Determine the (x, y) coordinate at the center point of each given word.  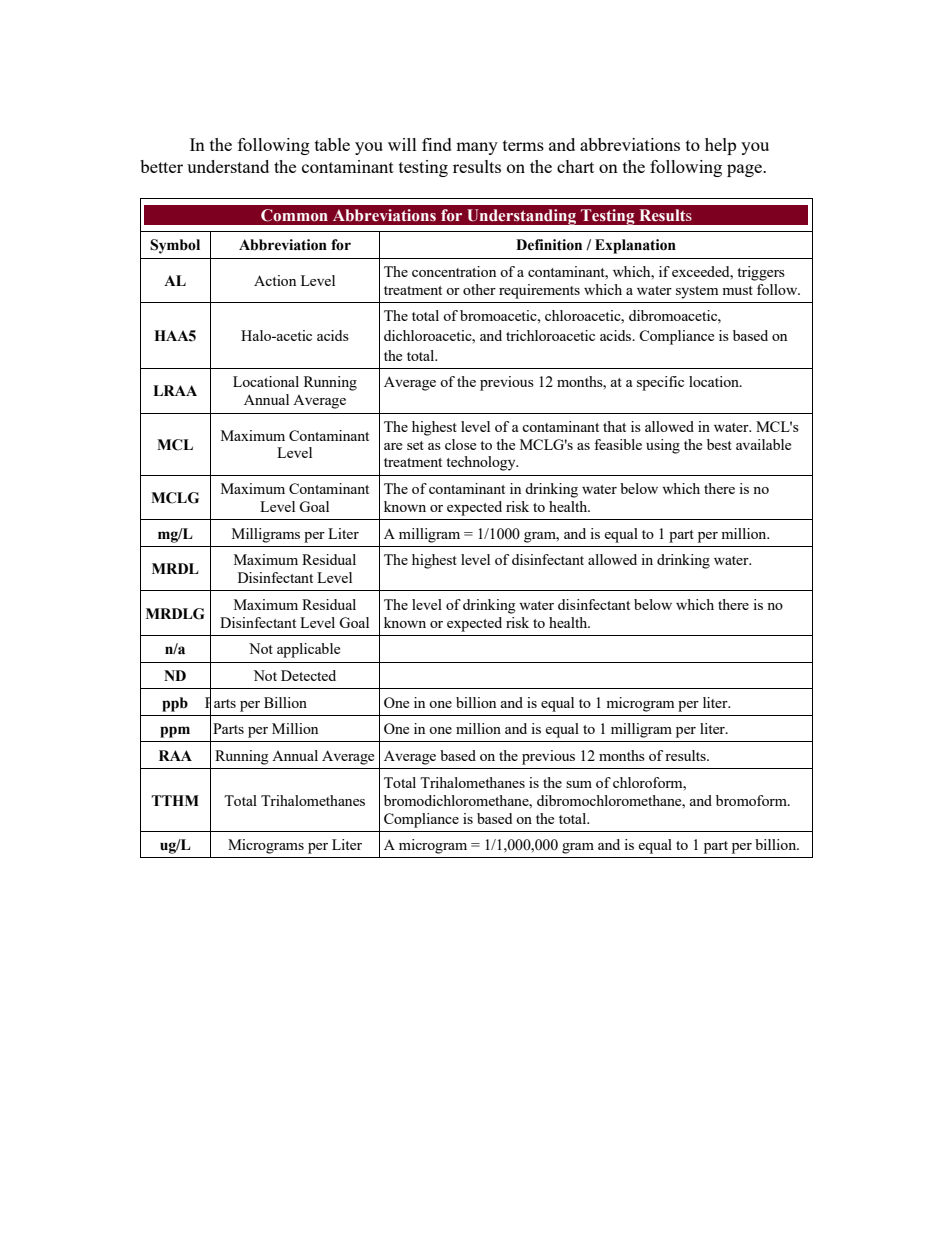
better (161, 166)
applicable (308, 650)
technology (482, 463)
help (720, 146)
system (697, 292)
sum (579, 784)
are (393, 446)
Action (275, 280)
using (663, 446)
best (719, 444)
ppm (175, 732)
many (477, 148)
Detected (308, 675)
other (479, 289)
